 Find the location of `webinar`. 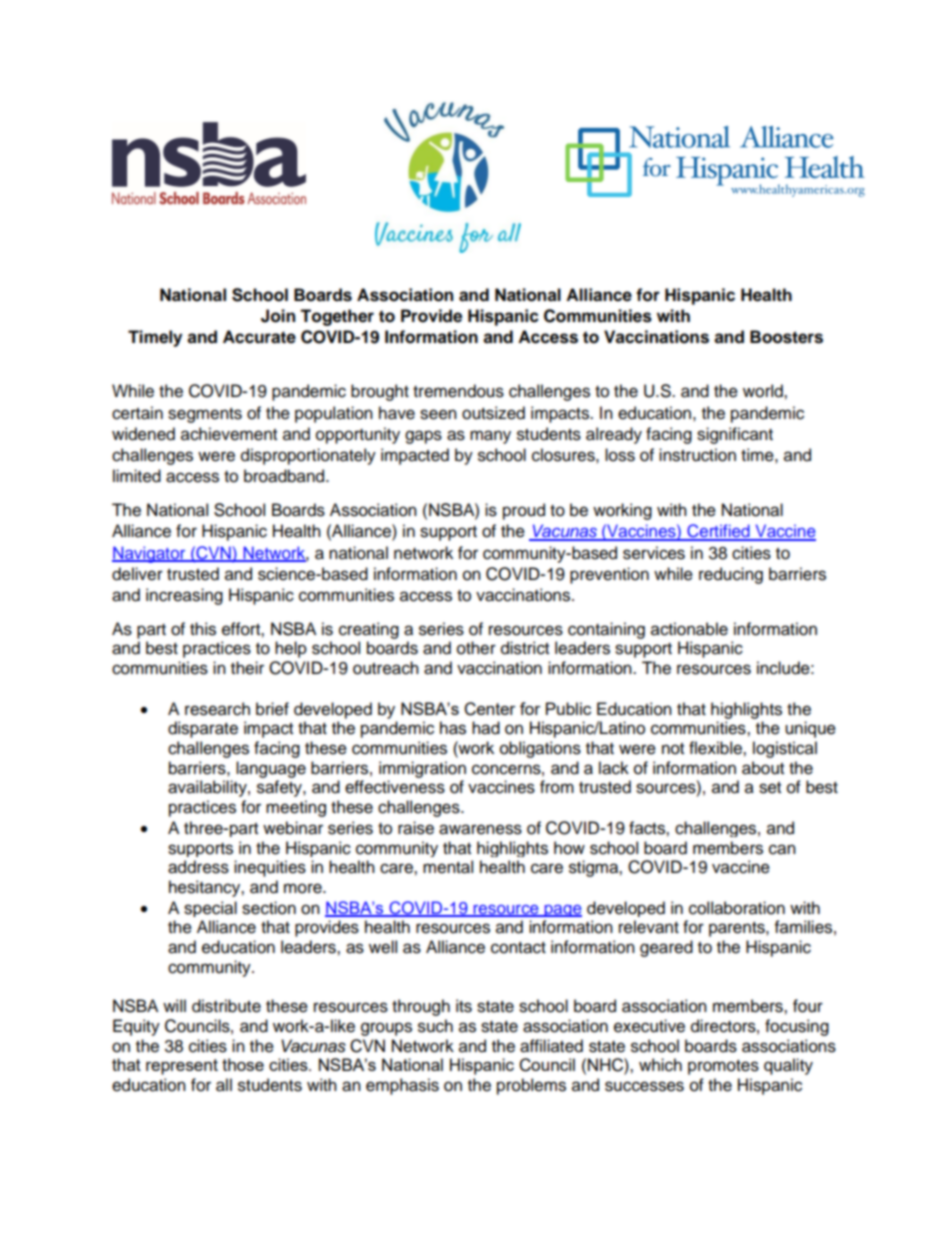

webinar is located at coordinates (293, 828).
